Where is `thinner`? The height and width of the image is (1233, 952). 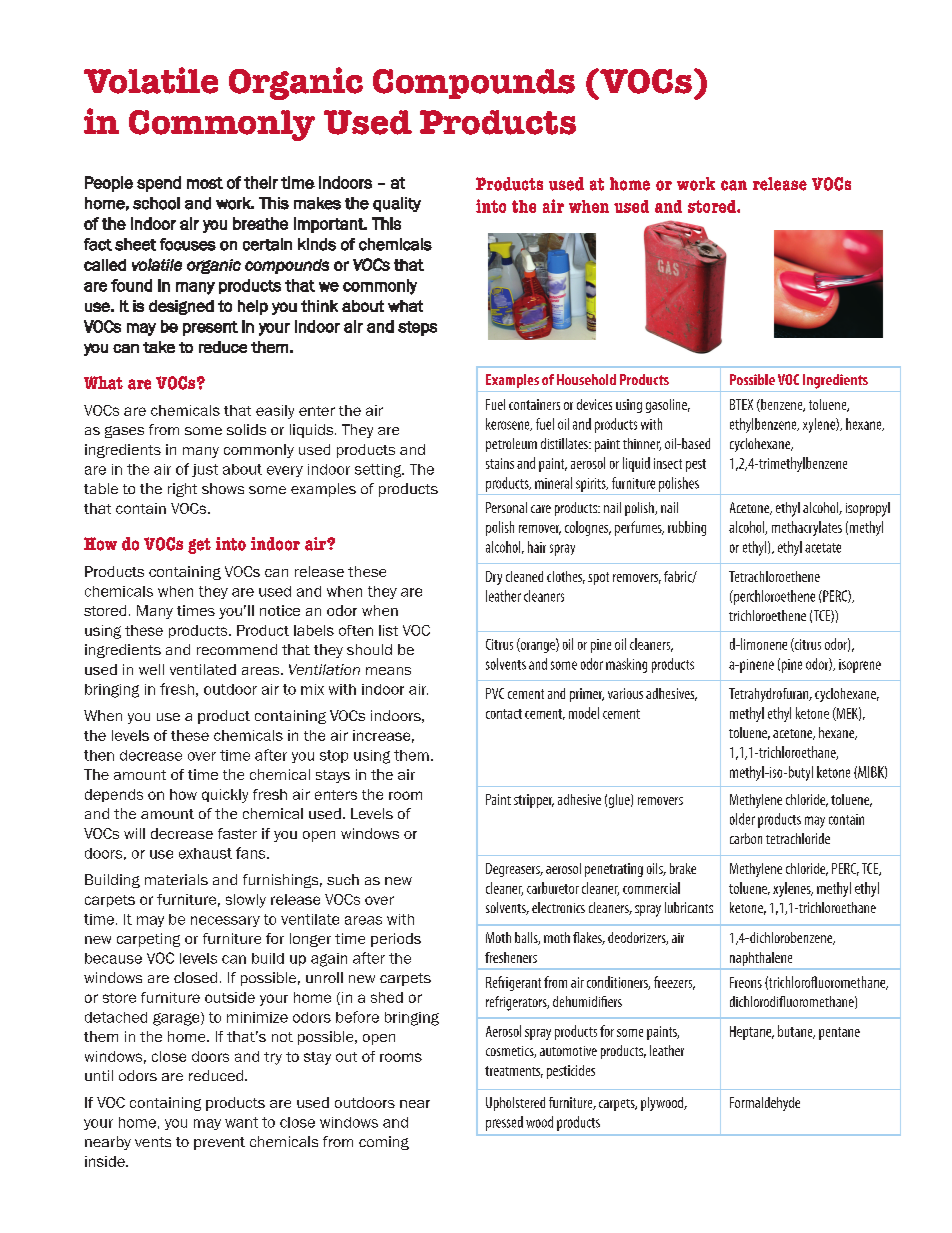 thinner is located at coordinates (642, 444).
